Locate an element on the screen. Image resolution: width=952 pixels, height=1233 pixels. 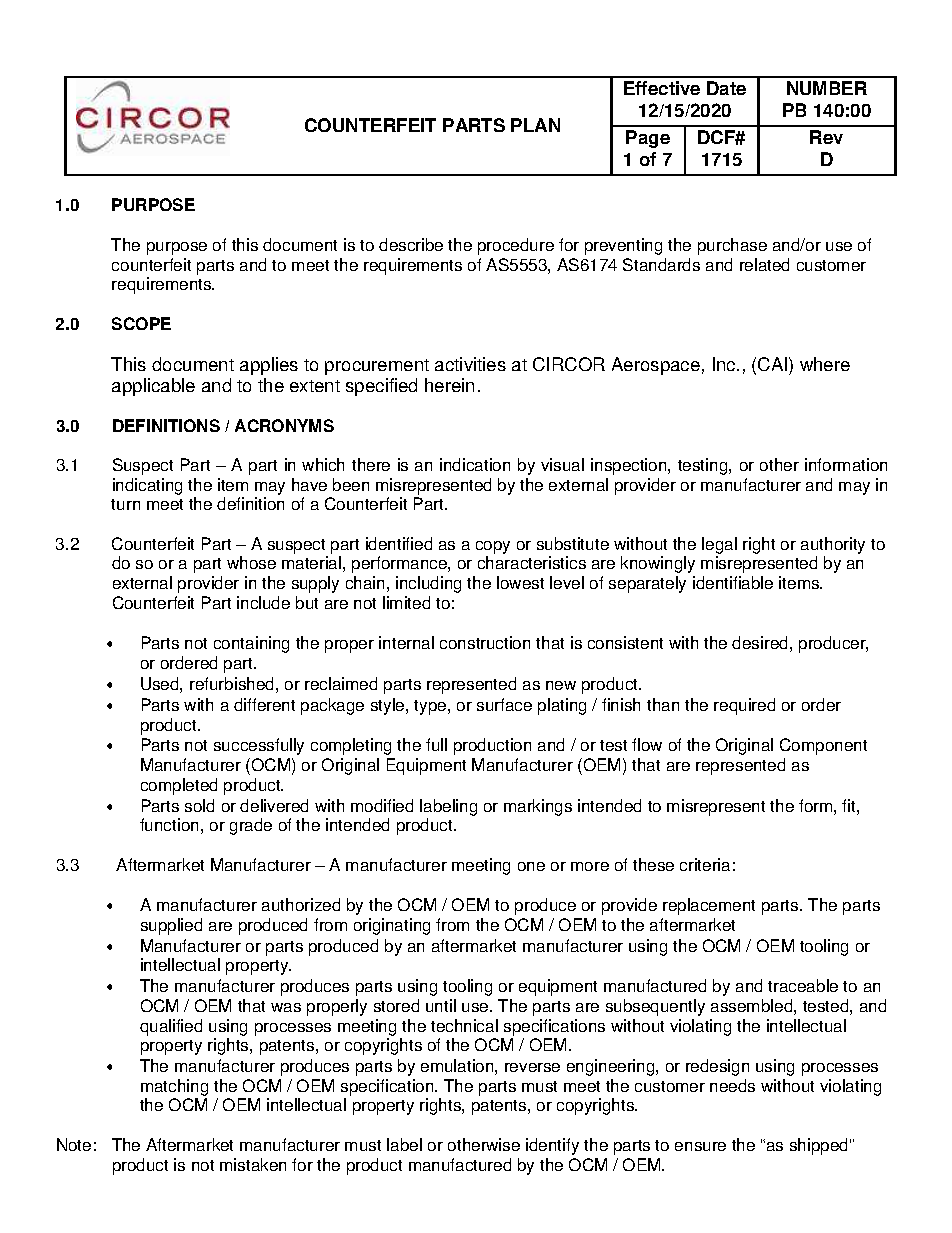
Date is located at coordinates (726, 88).
